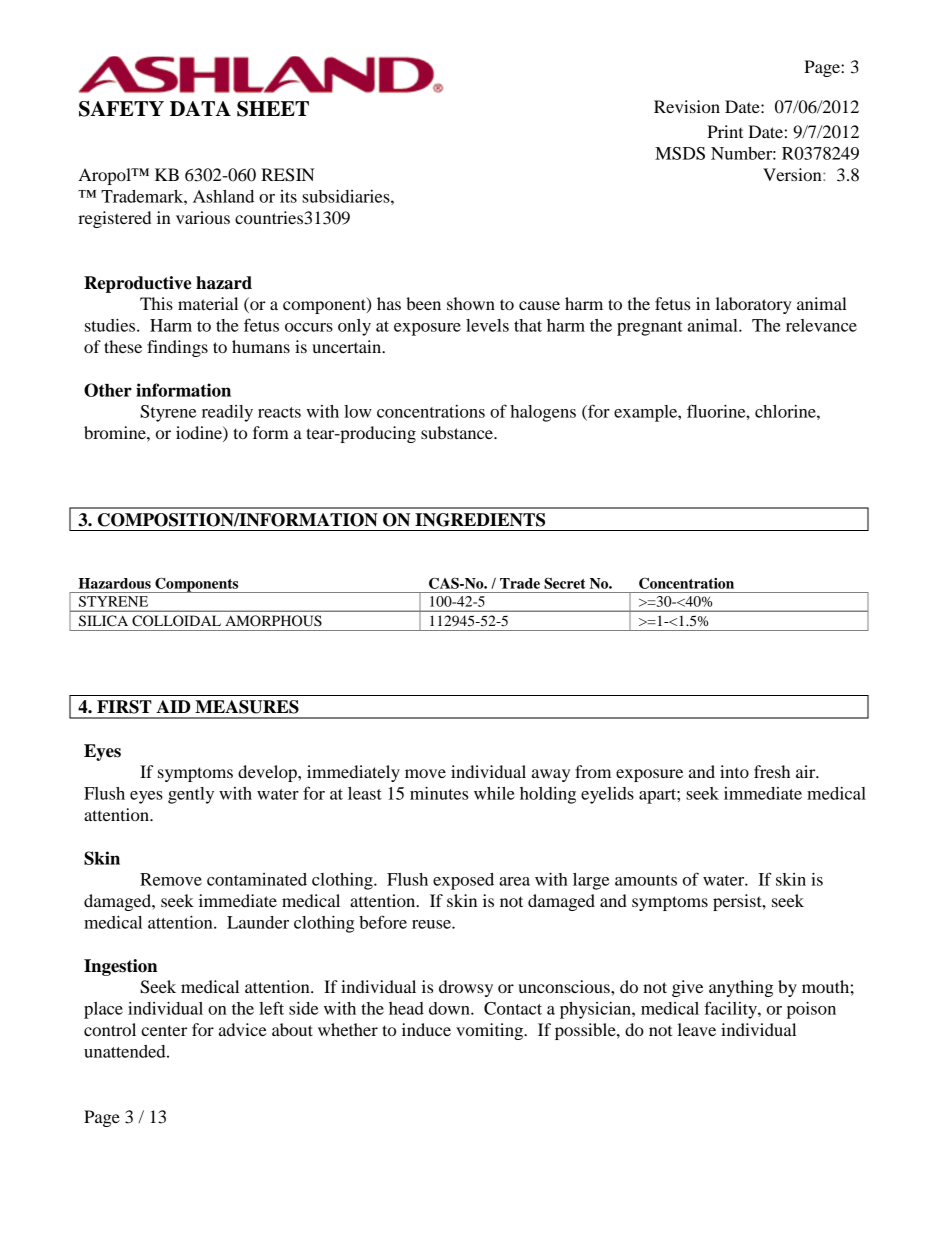 This screenshot has width=952, height=1233. I want to click on RESIN, so click(288, 175).
